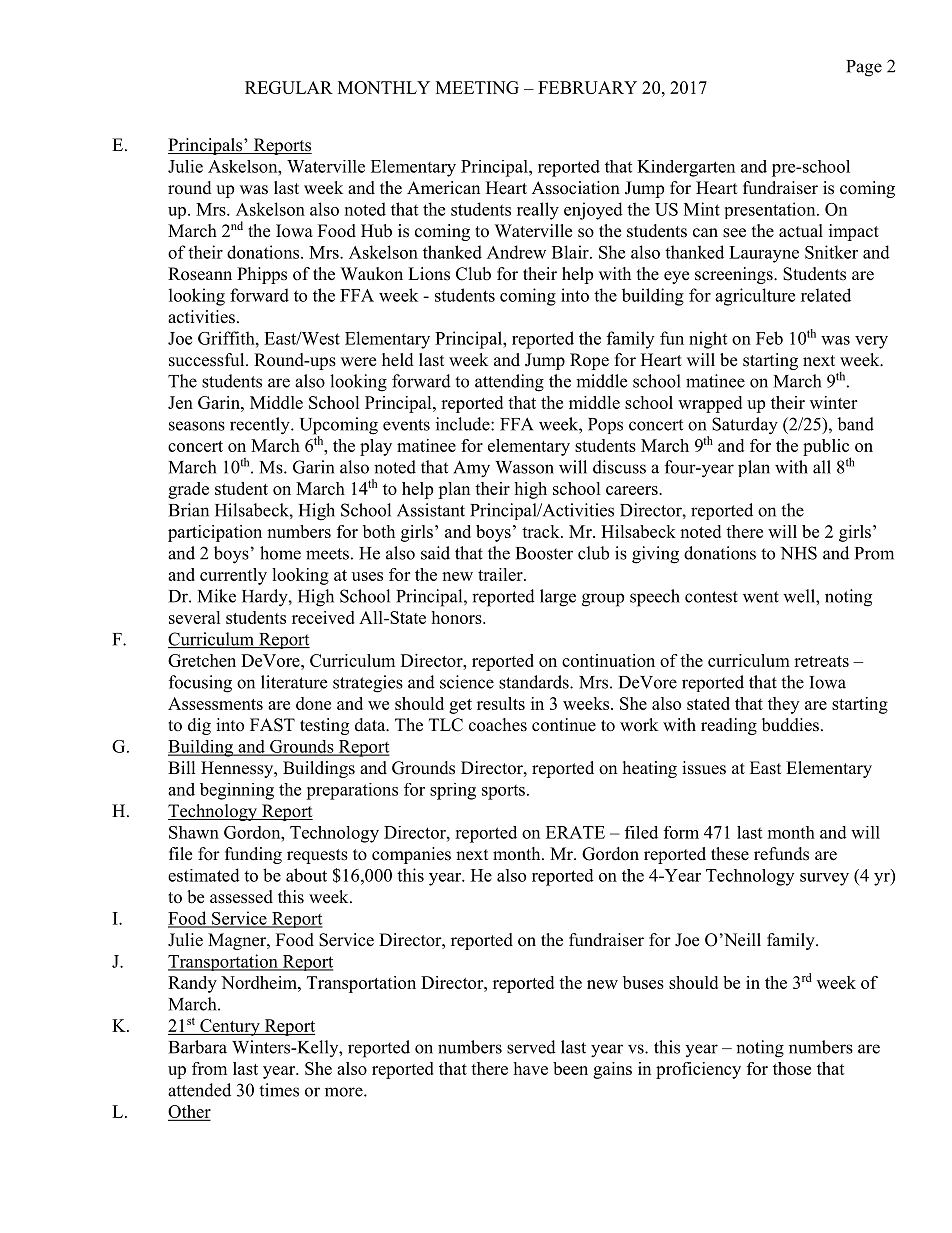 The image size is (952, 1233). I want to click on REGULAR, so click(289, 87).
